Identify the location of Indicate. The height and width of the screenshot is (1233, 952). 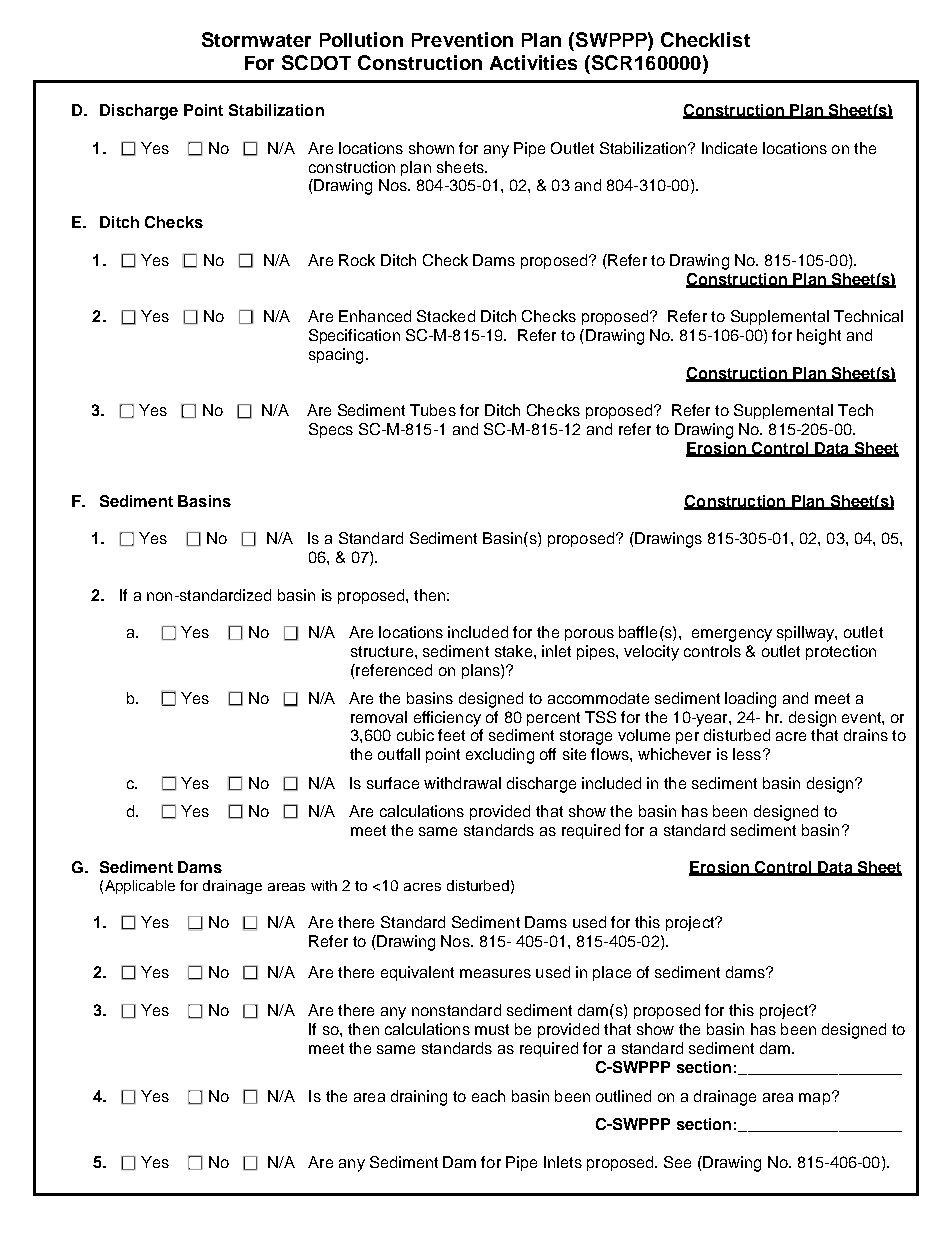
(729, 148).
